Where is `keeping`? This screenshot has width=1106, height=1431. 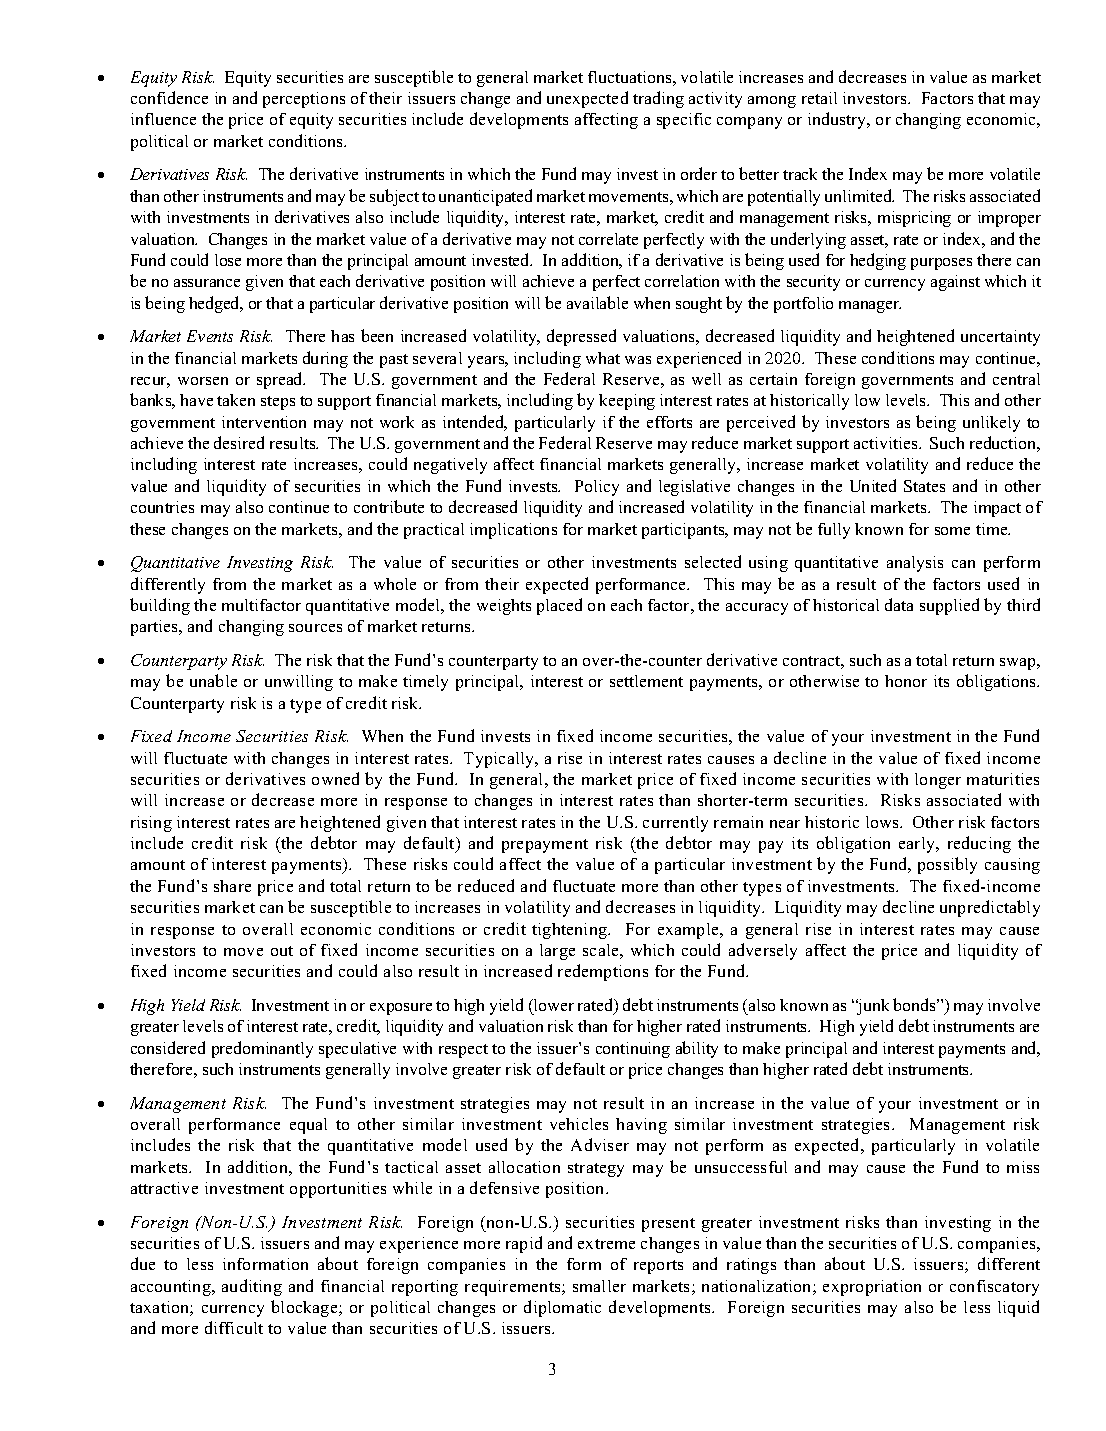 keeping is located at coordinates (627, 402).
